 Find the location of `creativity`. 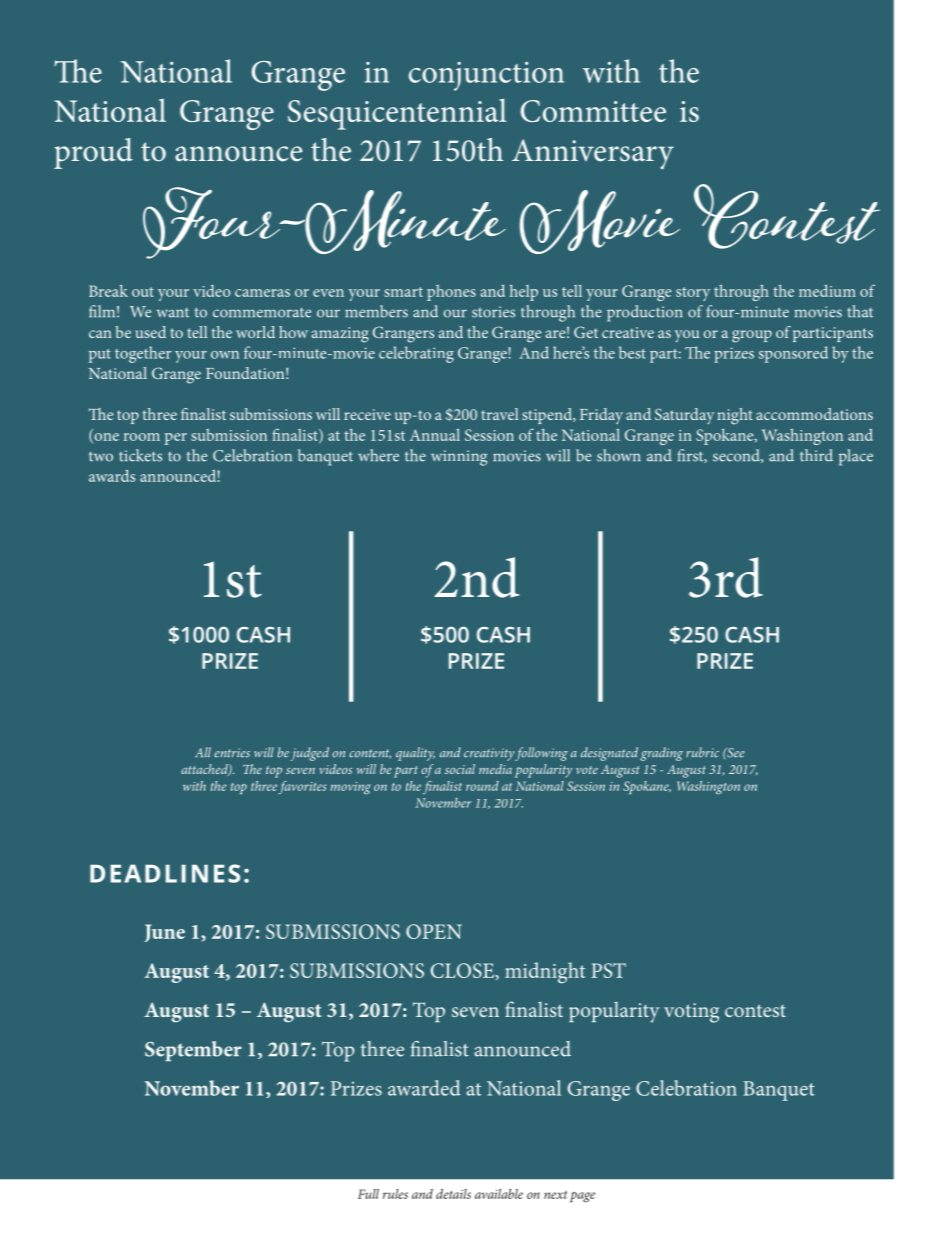

creativity is located at coordinates (489, 754).
